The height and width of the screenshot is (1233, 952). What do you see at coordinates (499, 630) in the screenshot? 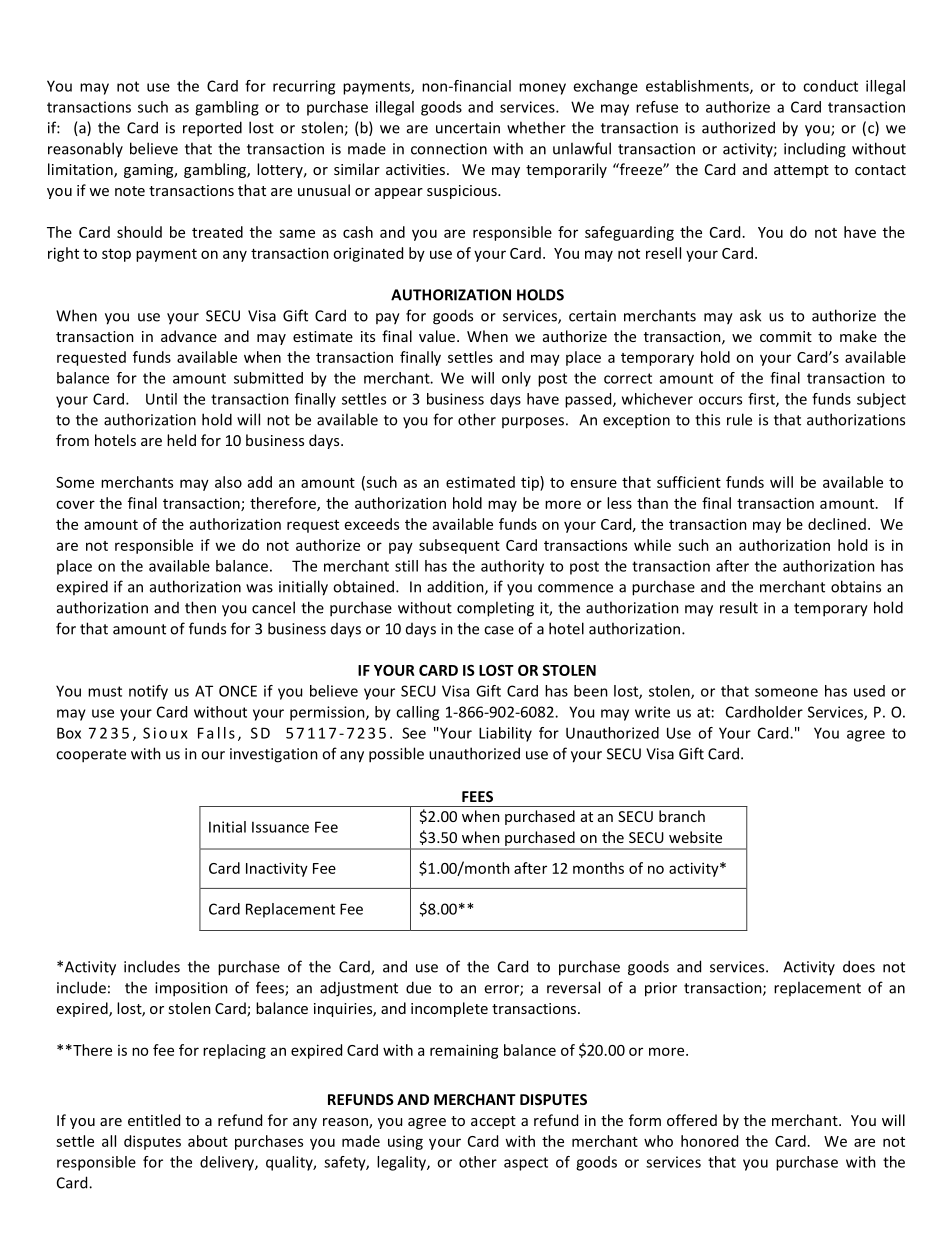
I see `case` at bounding box center [499, 630].
